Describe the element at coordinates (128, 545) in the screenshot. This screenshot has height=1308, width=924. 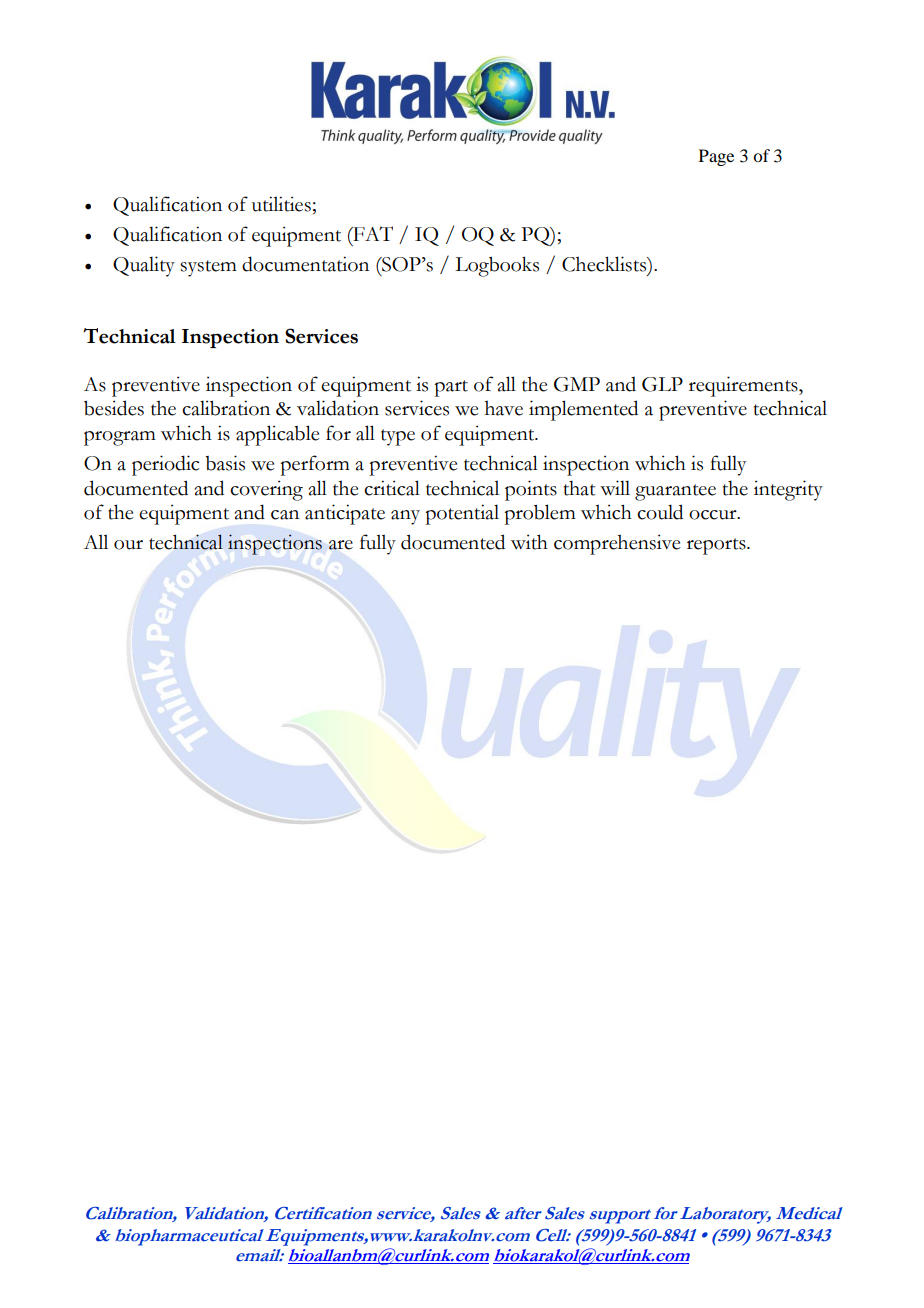
I see `our` at that location.
